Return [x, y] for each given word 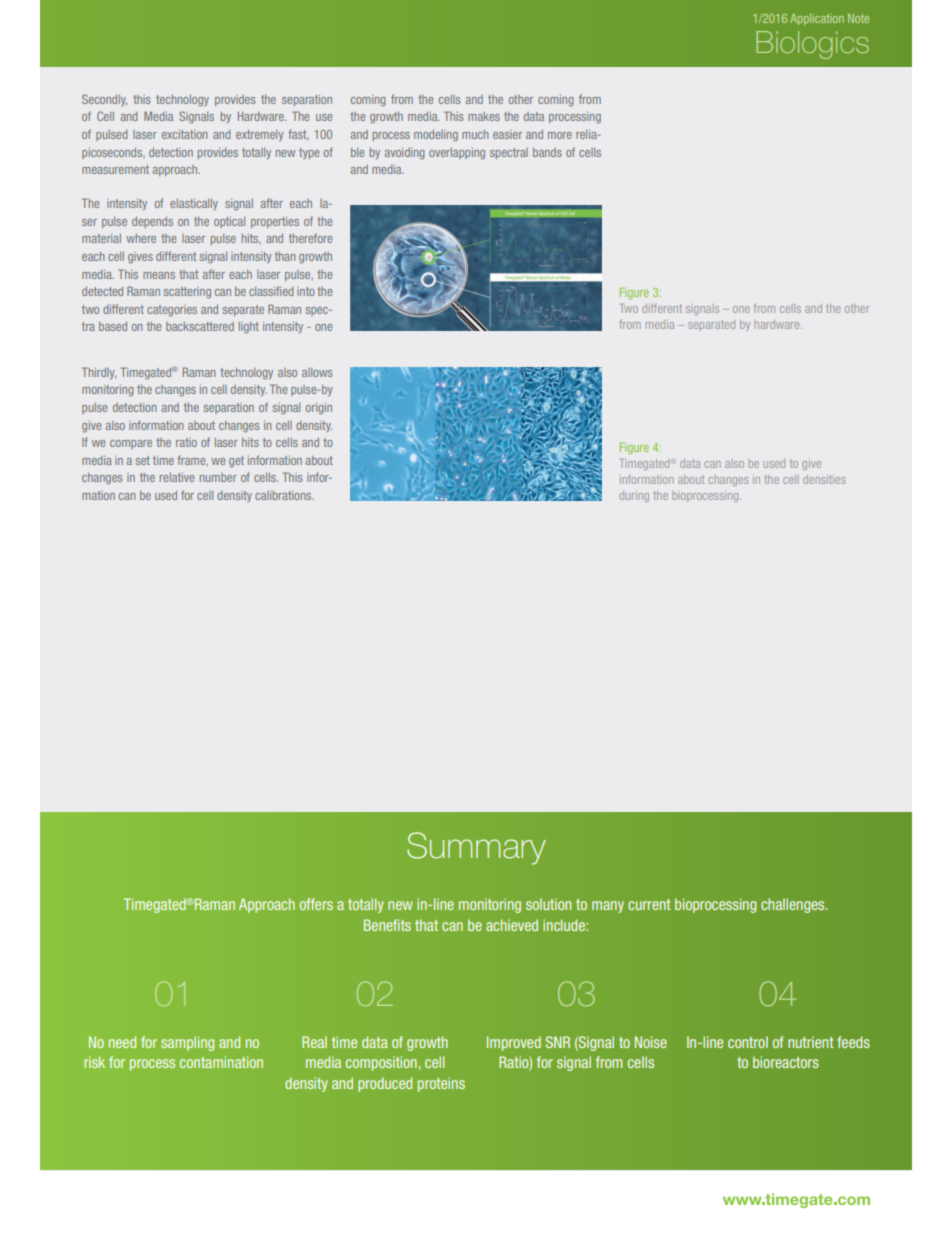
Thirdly [99, 373]
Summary [476, 848]
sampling [187, 1043]
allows [317, 372]
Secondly [104, 100]
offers [316, 904]
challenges [794, 905]
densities [824, 479]
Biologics [813, 45]
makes [484, 116]
